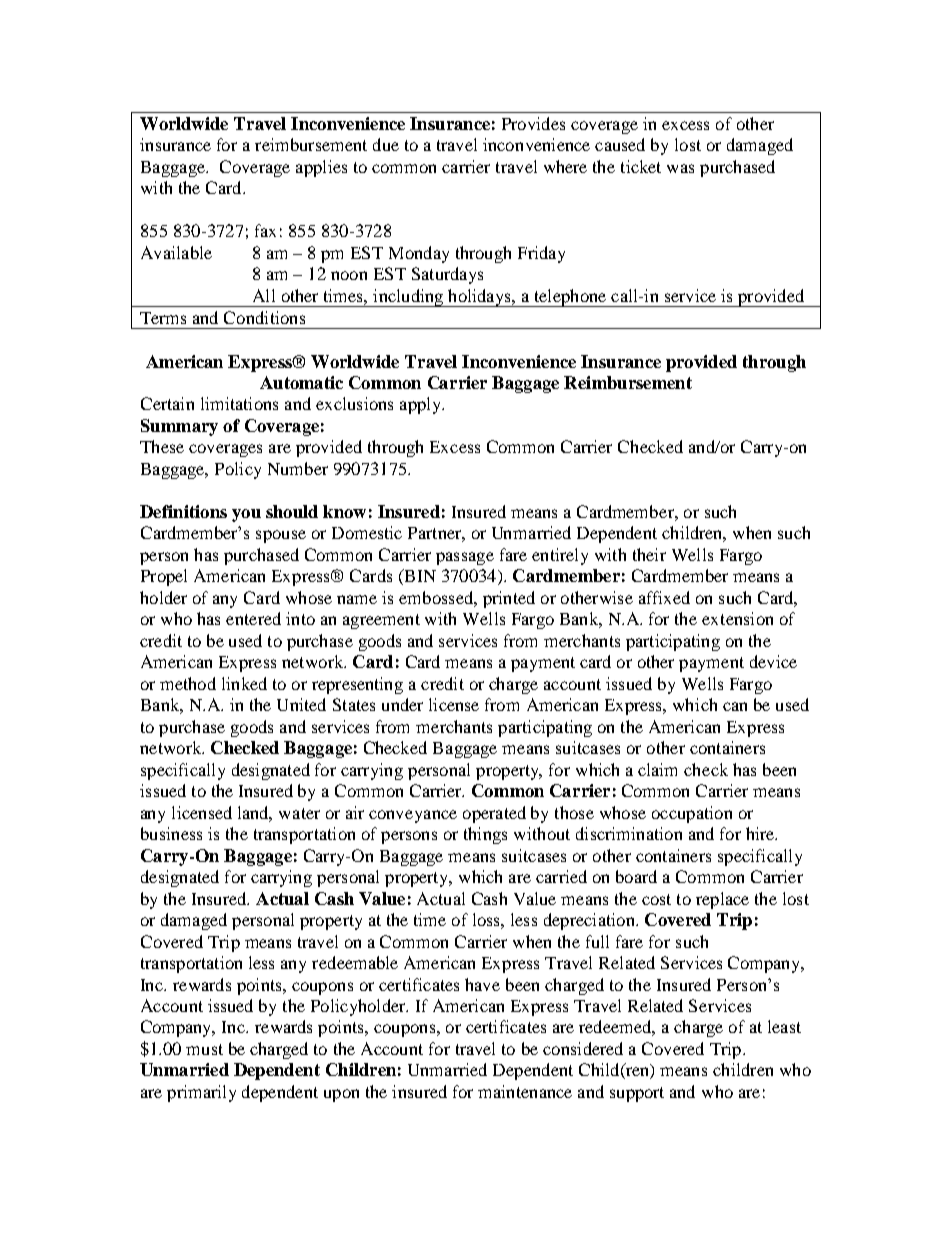  What do you see at coordinates (692, 814) in the screenshot?
I see `occupation` at bounding box center [692, 814].
